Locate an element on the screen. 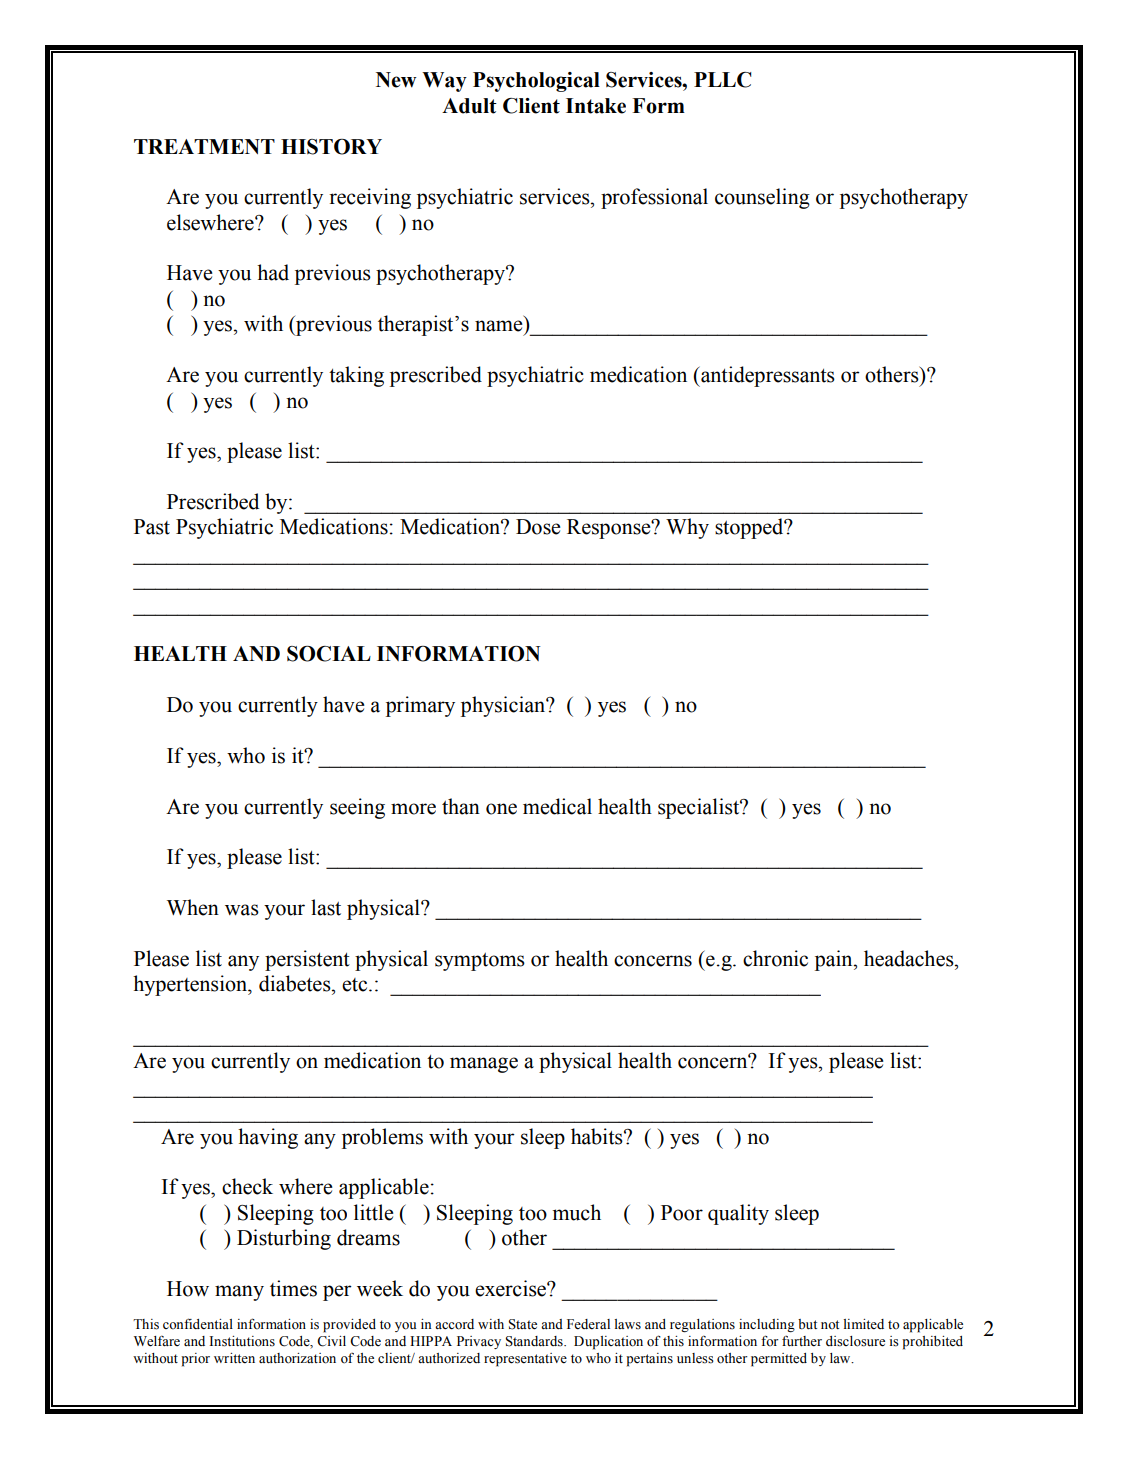 The height and width of the screenshot is (1457, 1126). Why is located at coordinates (687, 528).
